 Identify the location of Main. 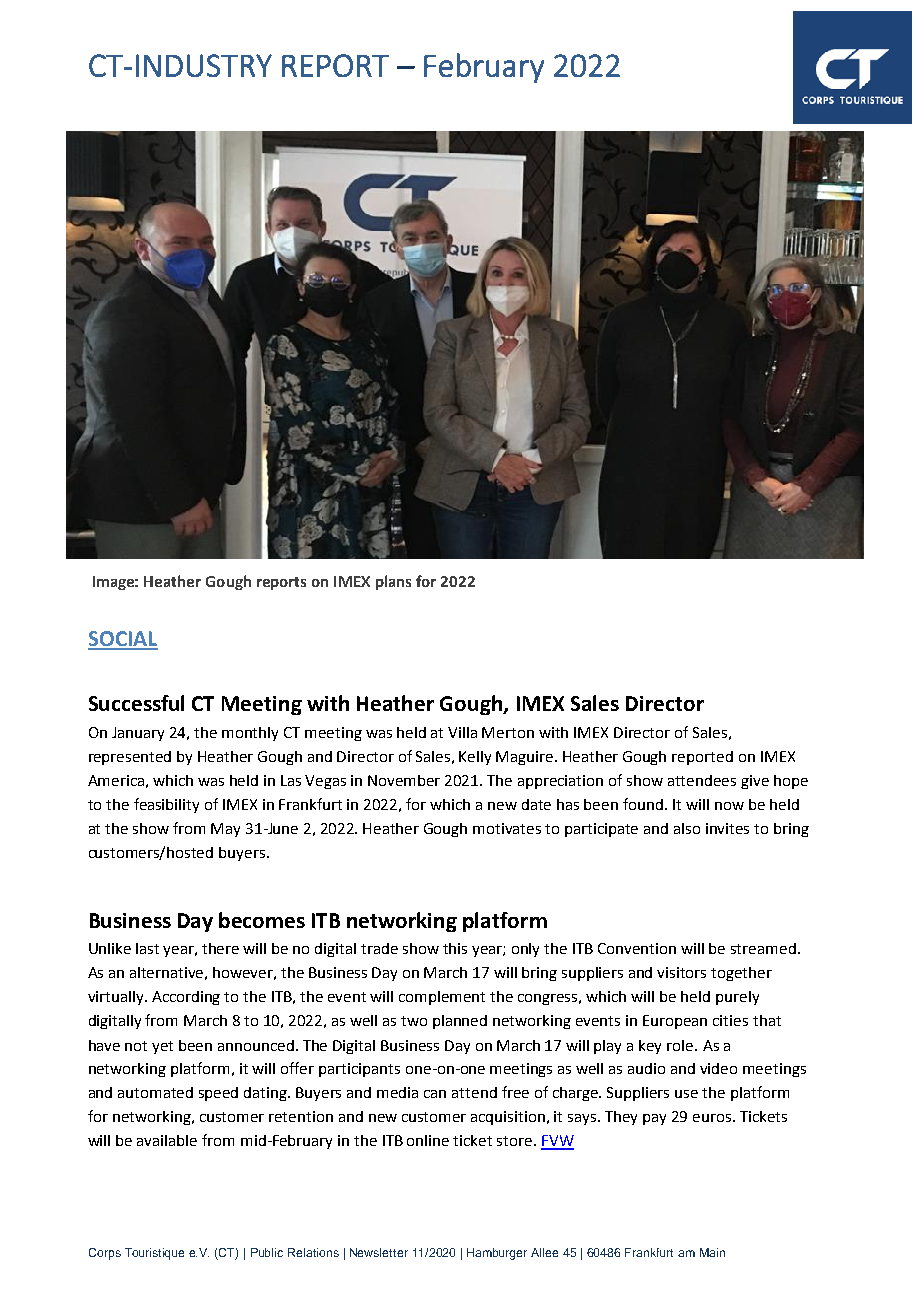
(712, 1252).
